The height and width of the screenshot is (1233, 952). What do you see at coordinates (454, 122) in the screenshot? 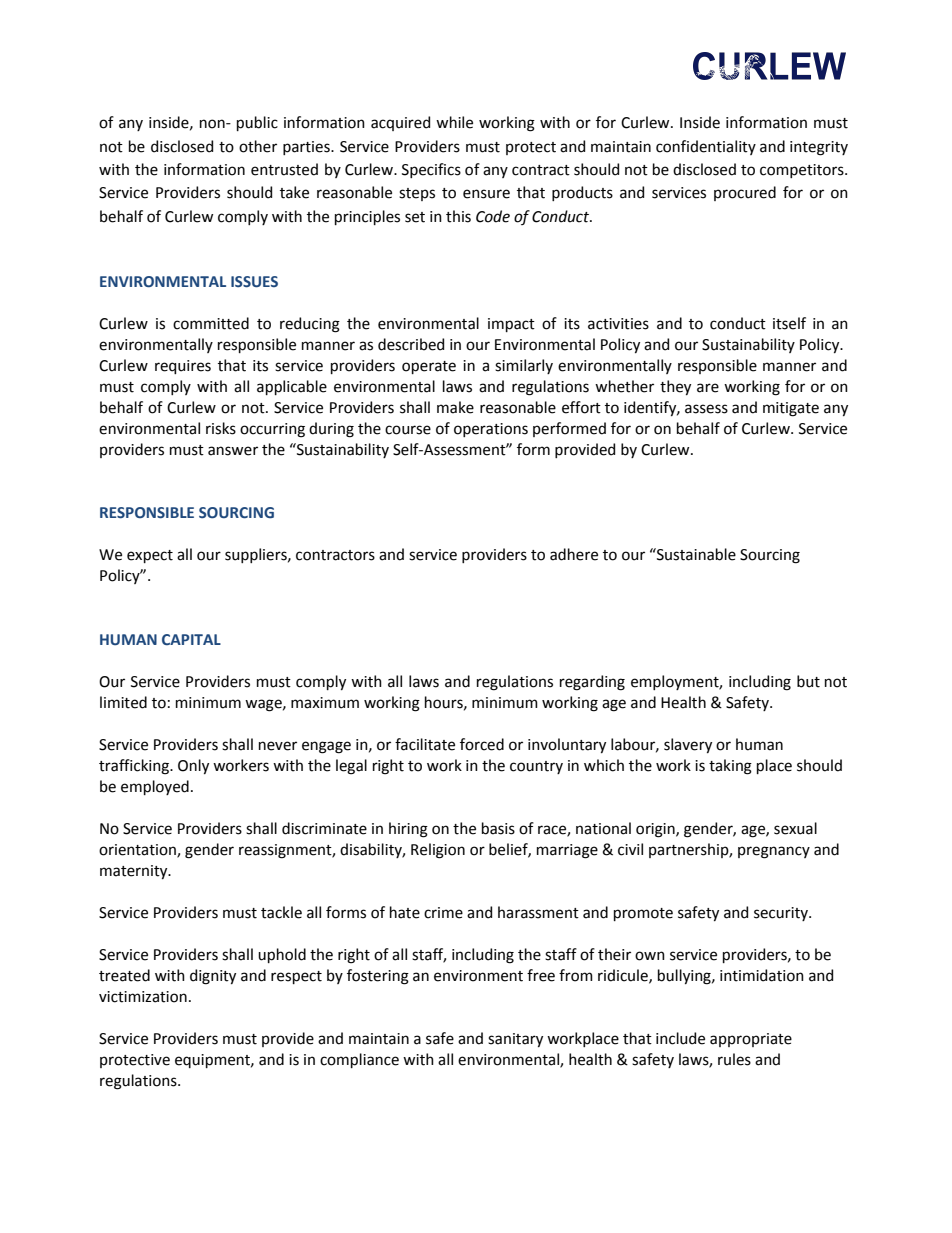
I see `while` at bounding box center [454, 122].
